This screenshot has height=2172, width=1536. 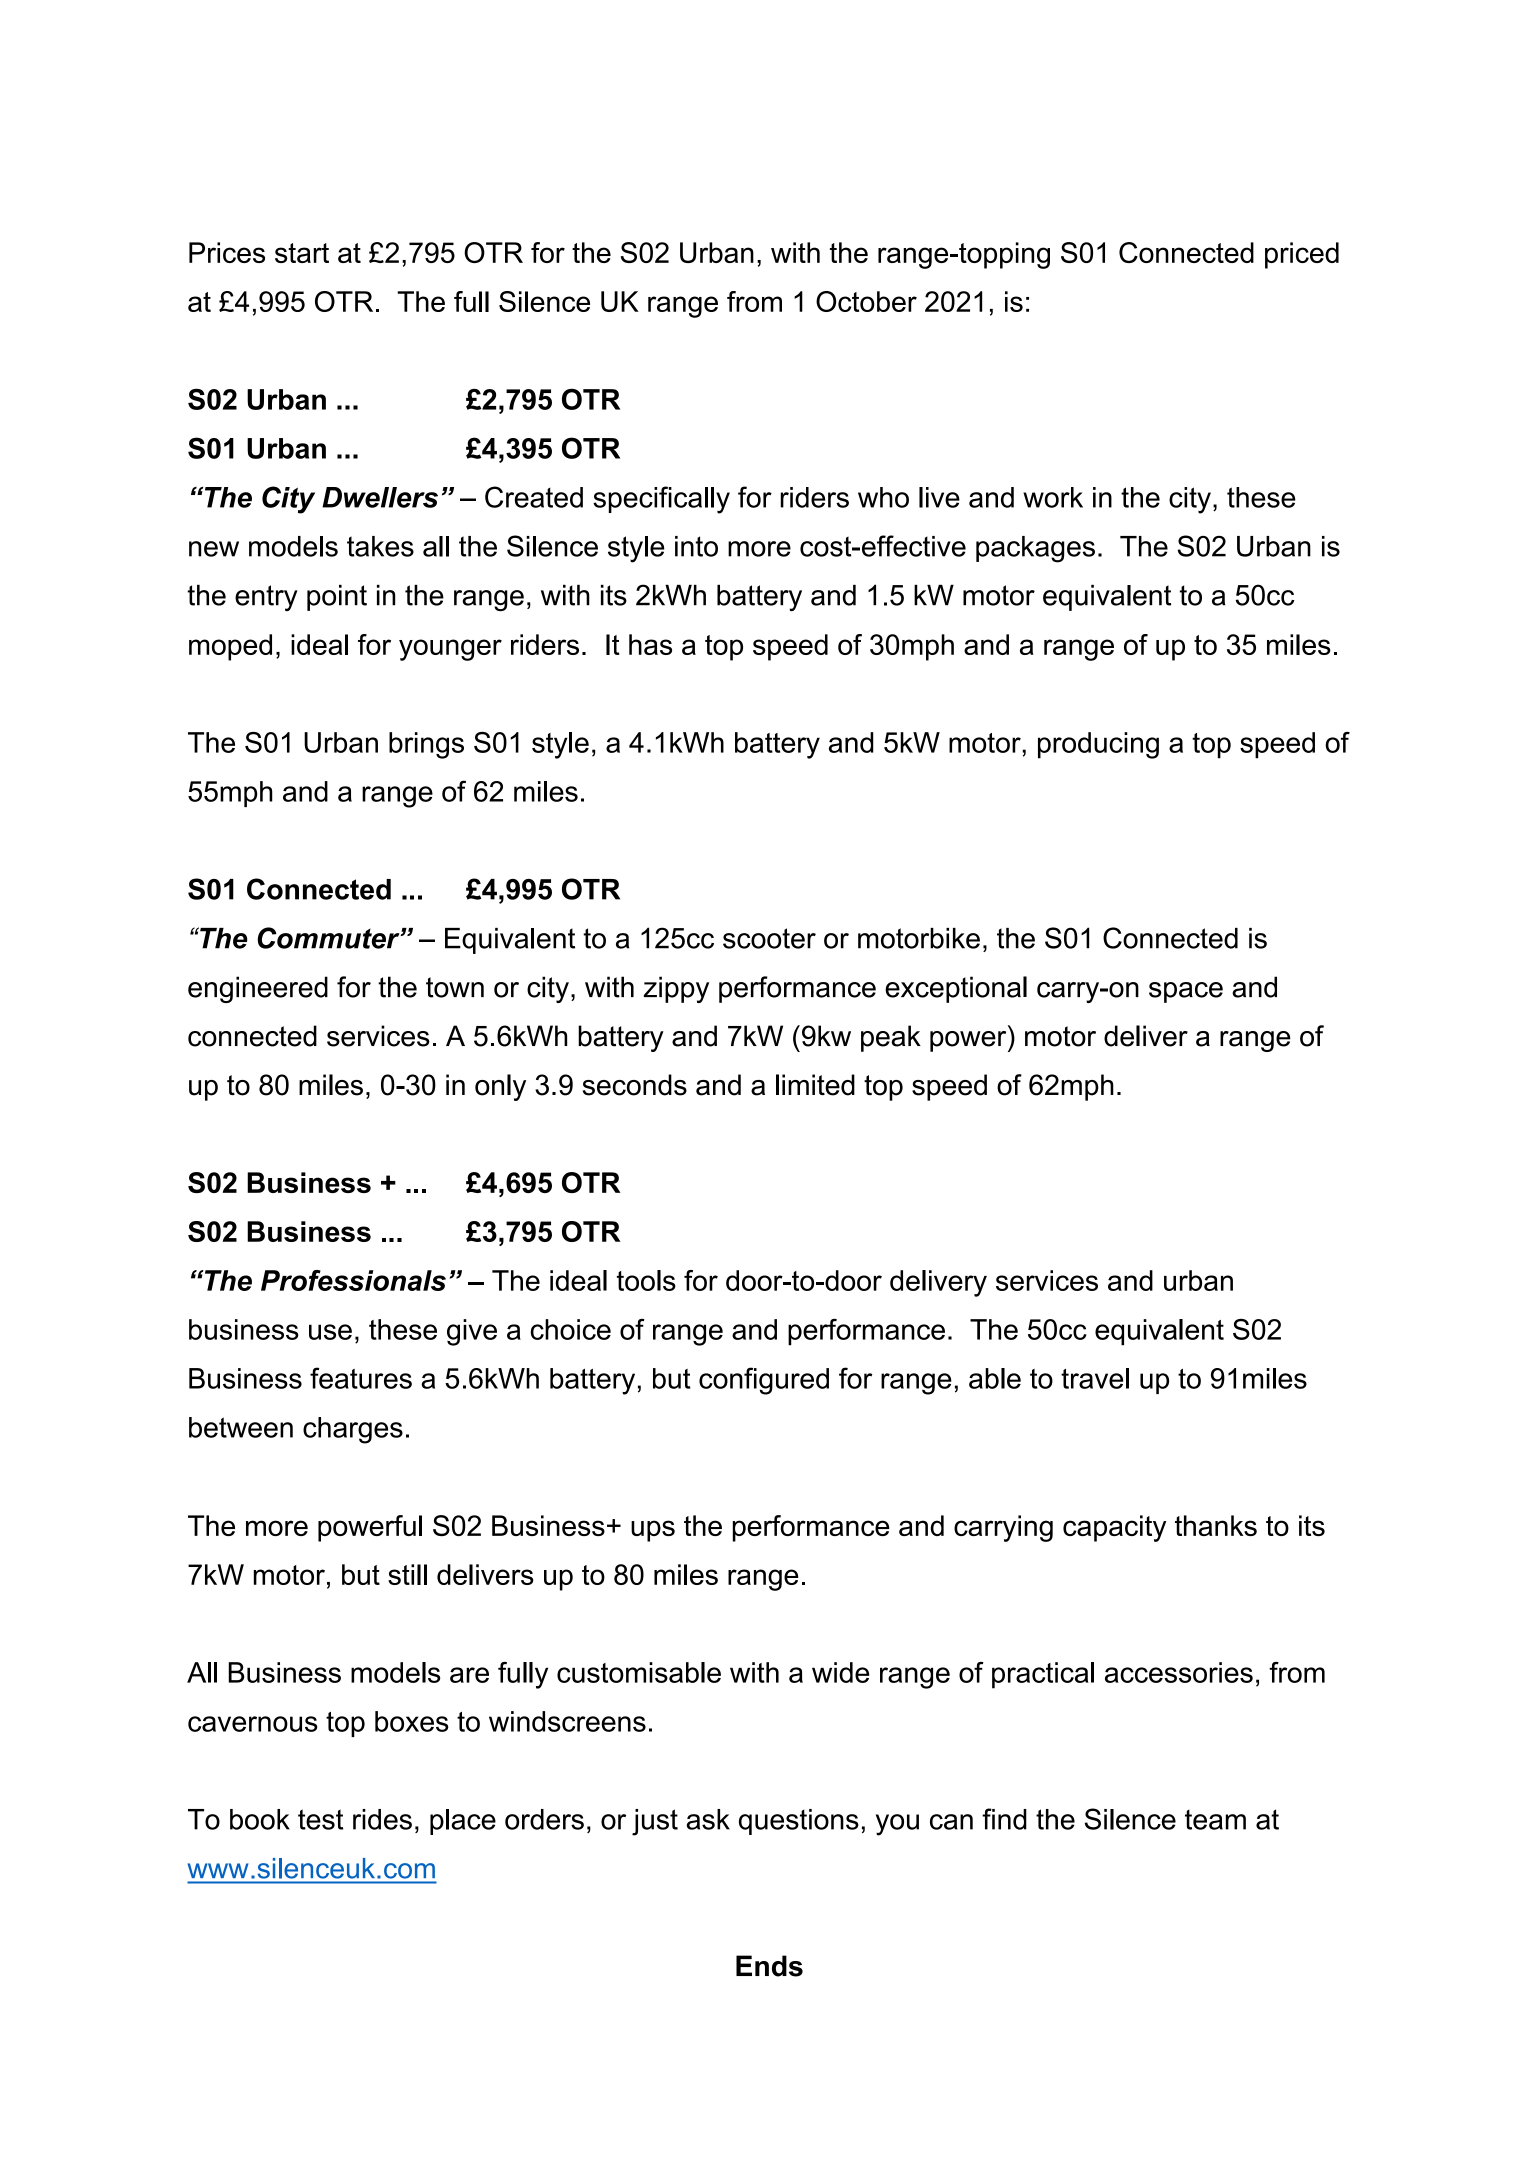 What do you see at coordinates (653, 1531) in the screenshot?
I see `ups` at bounding box center [653, 1531].
